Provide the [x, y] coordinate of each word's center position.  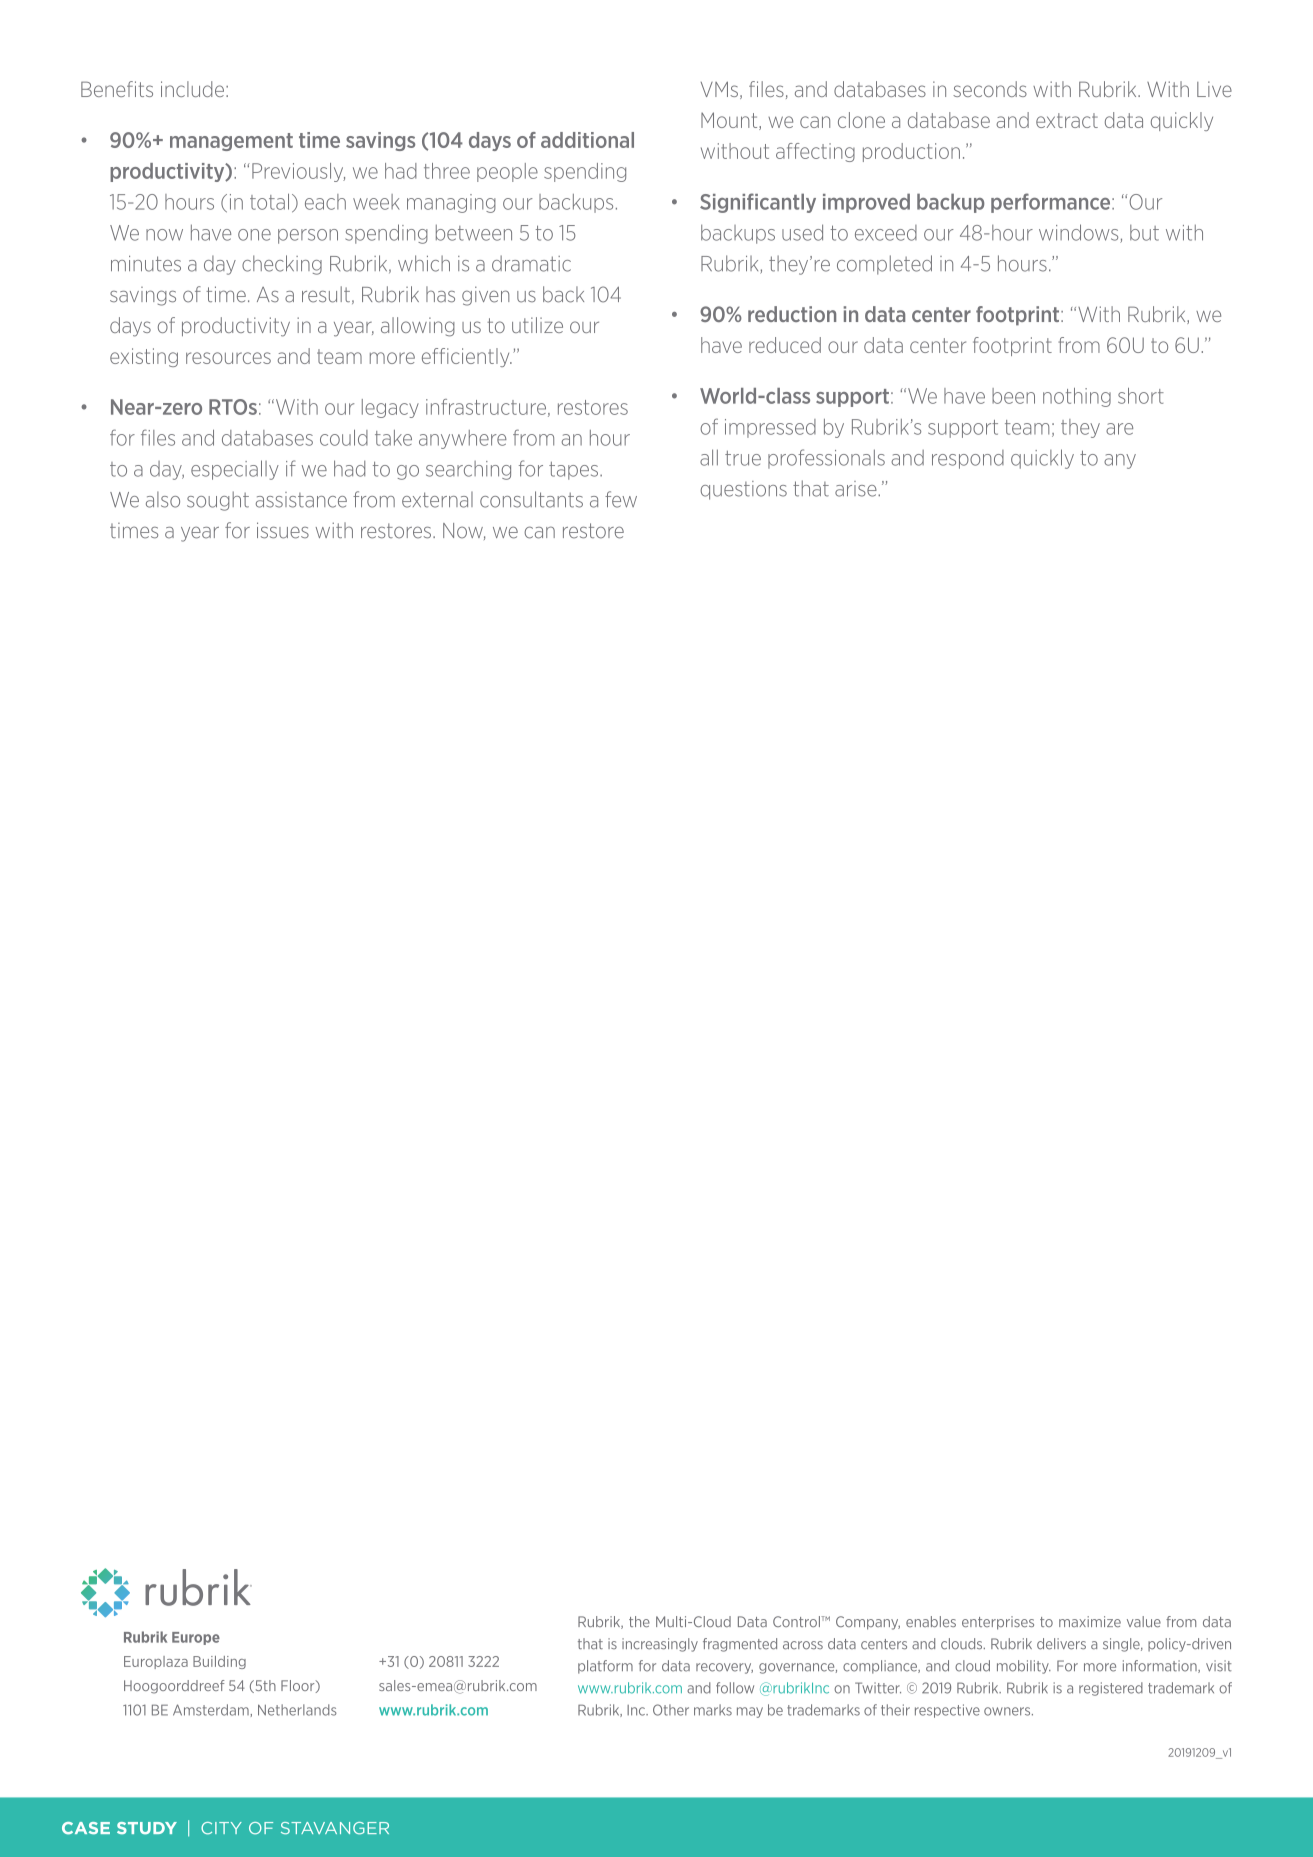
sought [218, 501]
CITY [221, 1828]
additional [587, 140]
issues [283, 530]
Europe [196, 1638]
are [1119, 429]
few [621, 499]
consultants [531, 499]
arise [857, 489]
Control [797, 1621]
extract [1067, 120]
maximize [1090, 1621]
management [231, 142]
